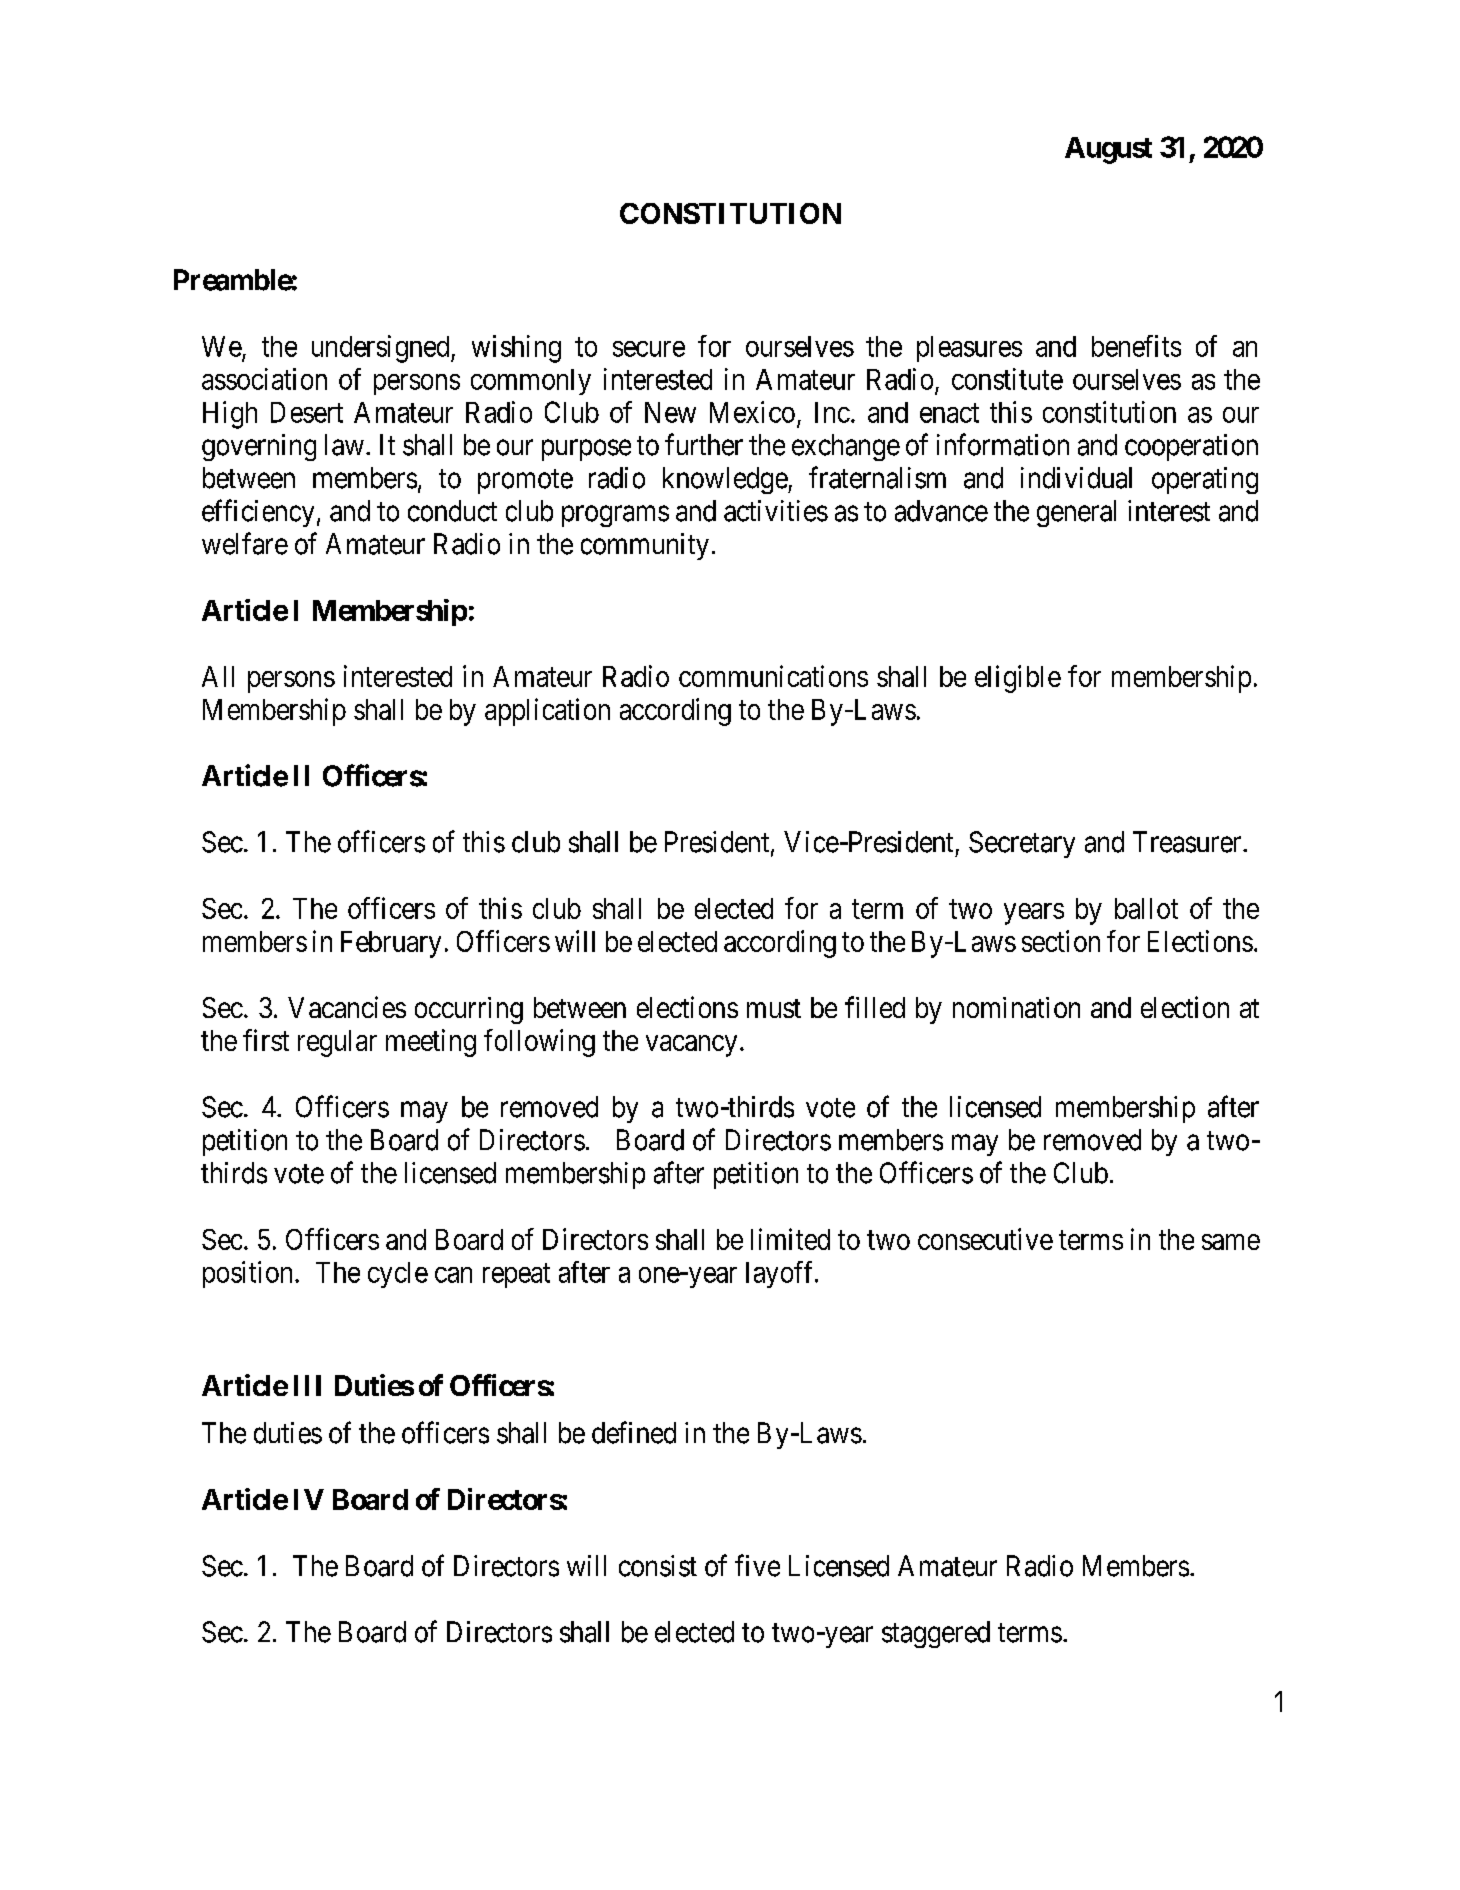 This screenshot has width=1460, height=1890. Describe the element at coordinates (382, 349) in the screenshot. I see `undersigned` at that location.
